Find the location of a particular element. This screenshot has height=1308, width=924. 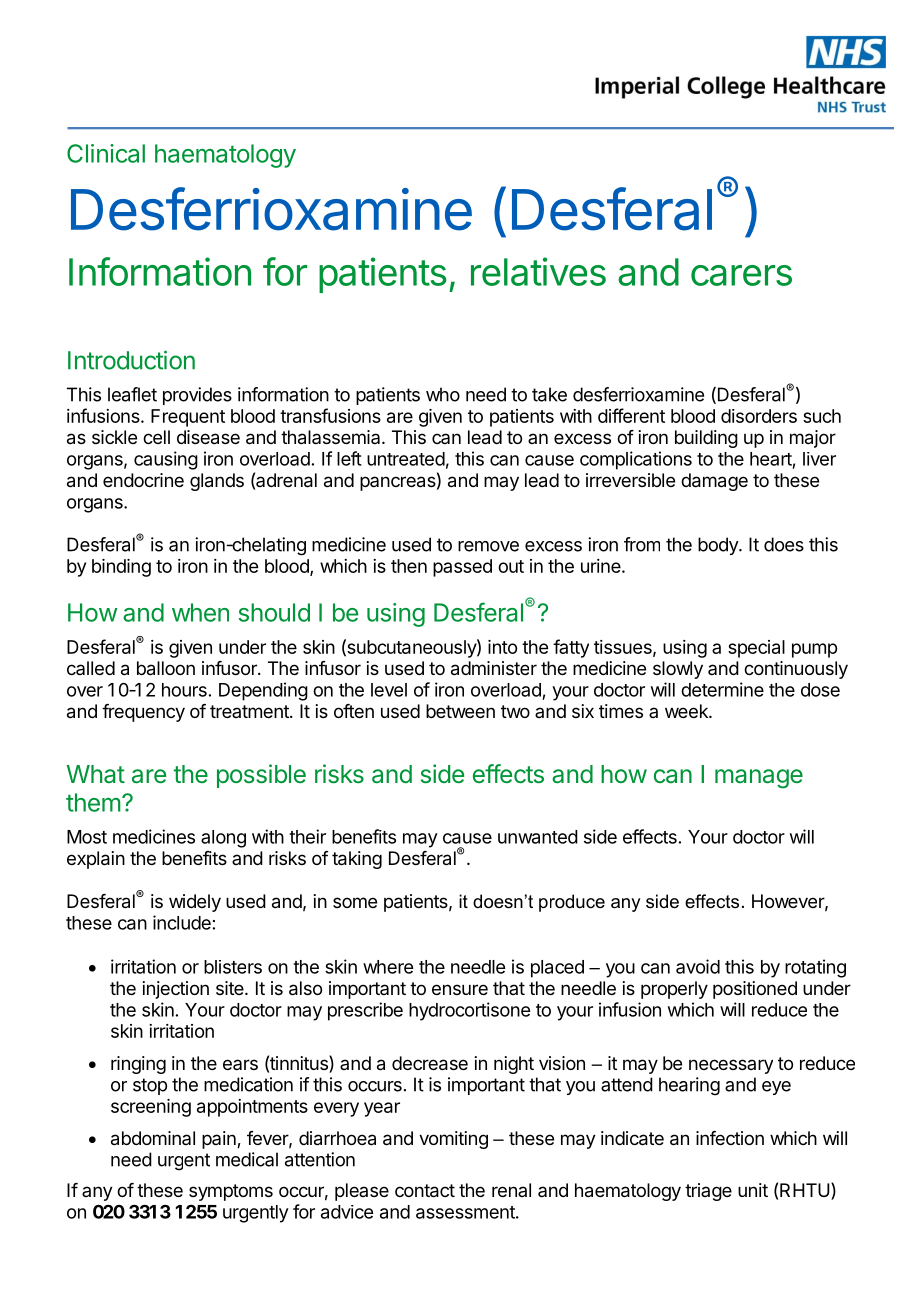

Clinical is located at coordinates (106, 153).
